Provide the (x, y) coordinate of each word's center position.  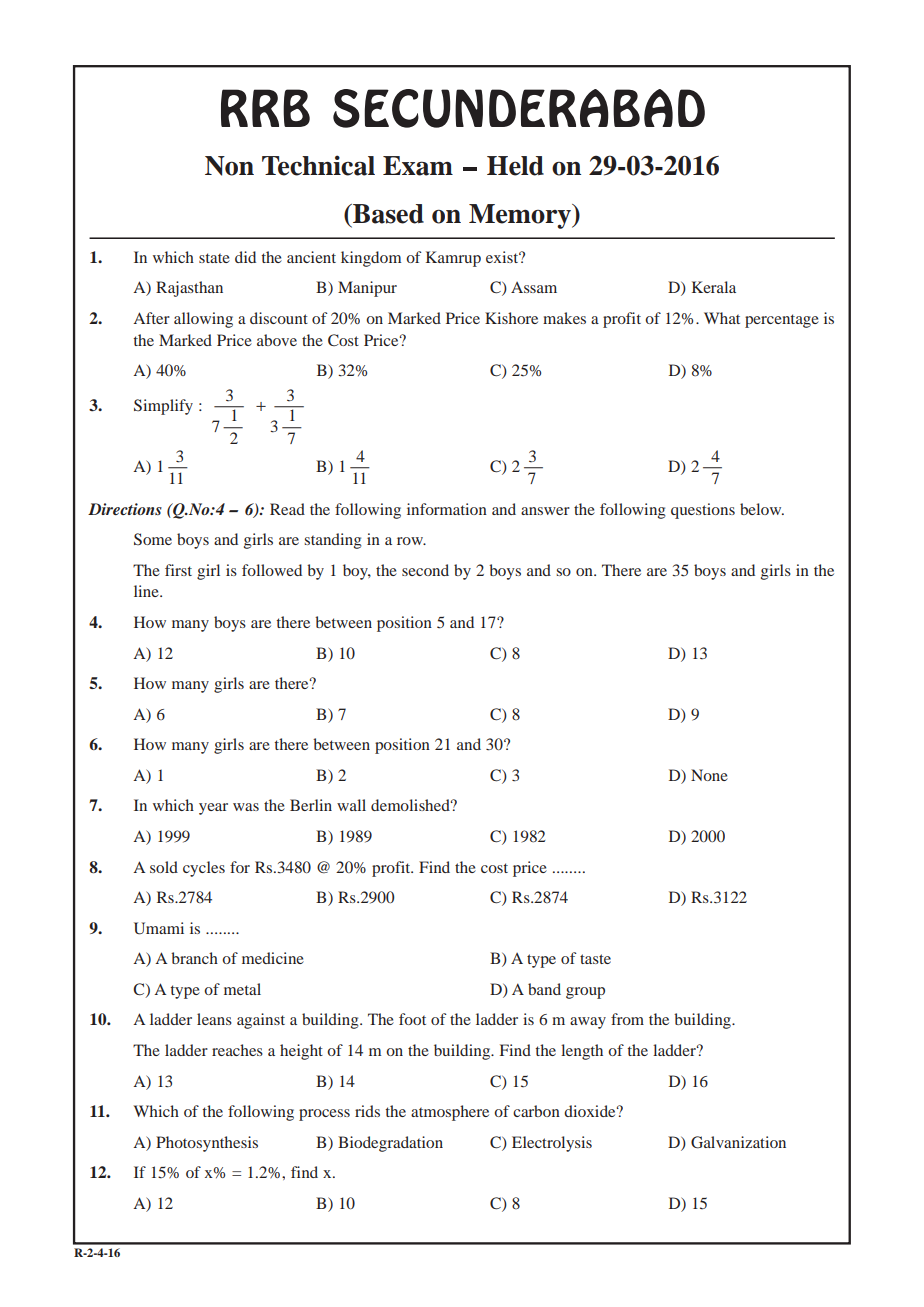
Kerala (714, 287)
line (147, 591)
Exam (418, 166)
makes (564, 318)
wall (351, 805)
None (709, 775)
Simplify (163, 407)
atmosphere (450, 1113)
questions (703, 511)
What (722, 318)
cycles (204, 869)
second (425, 570)
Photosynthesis (207, 1144)
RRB (265, 108)
